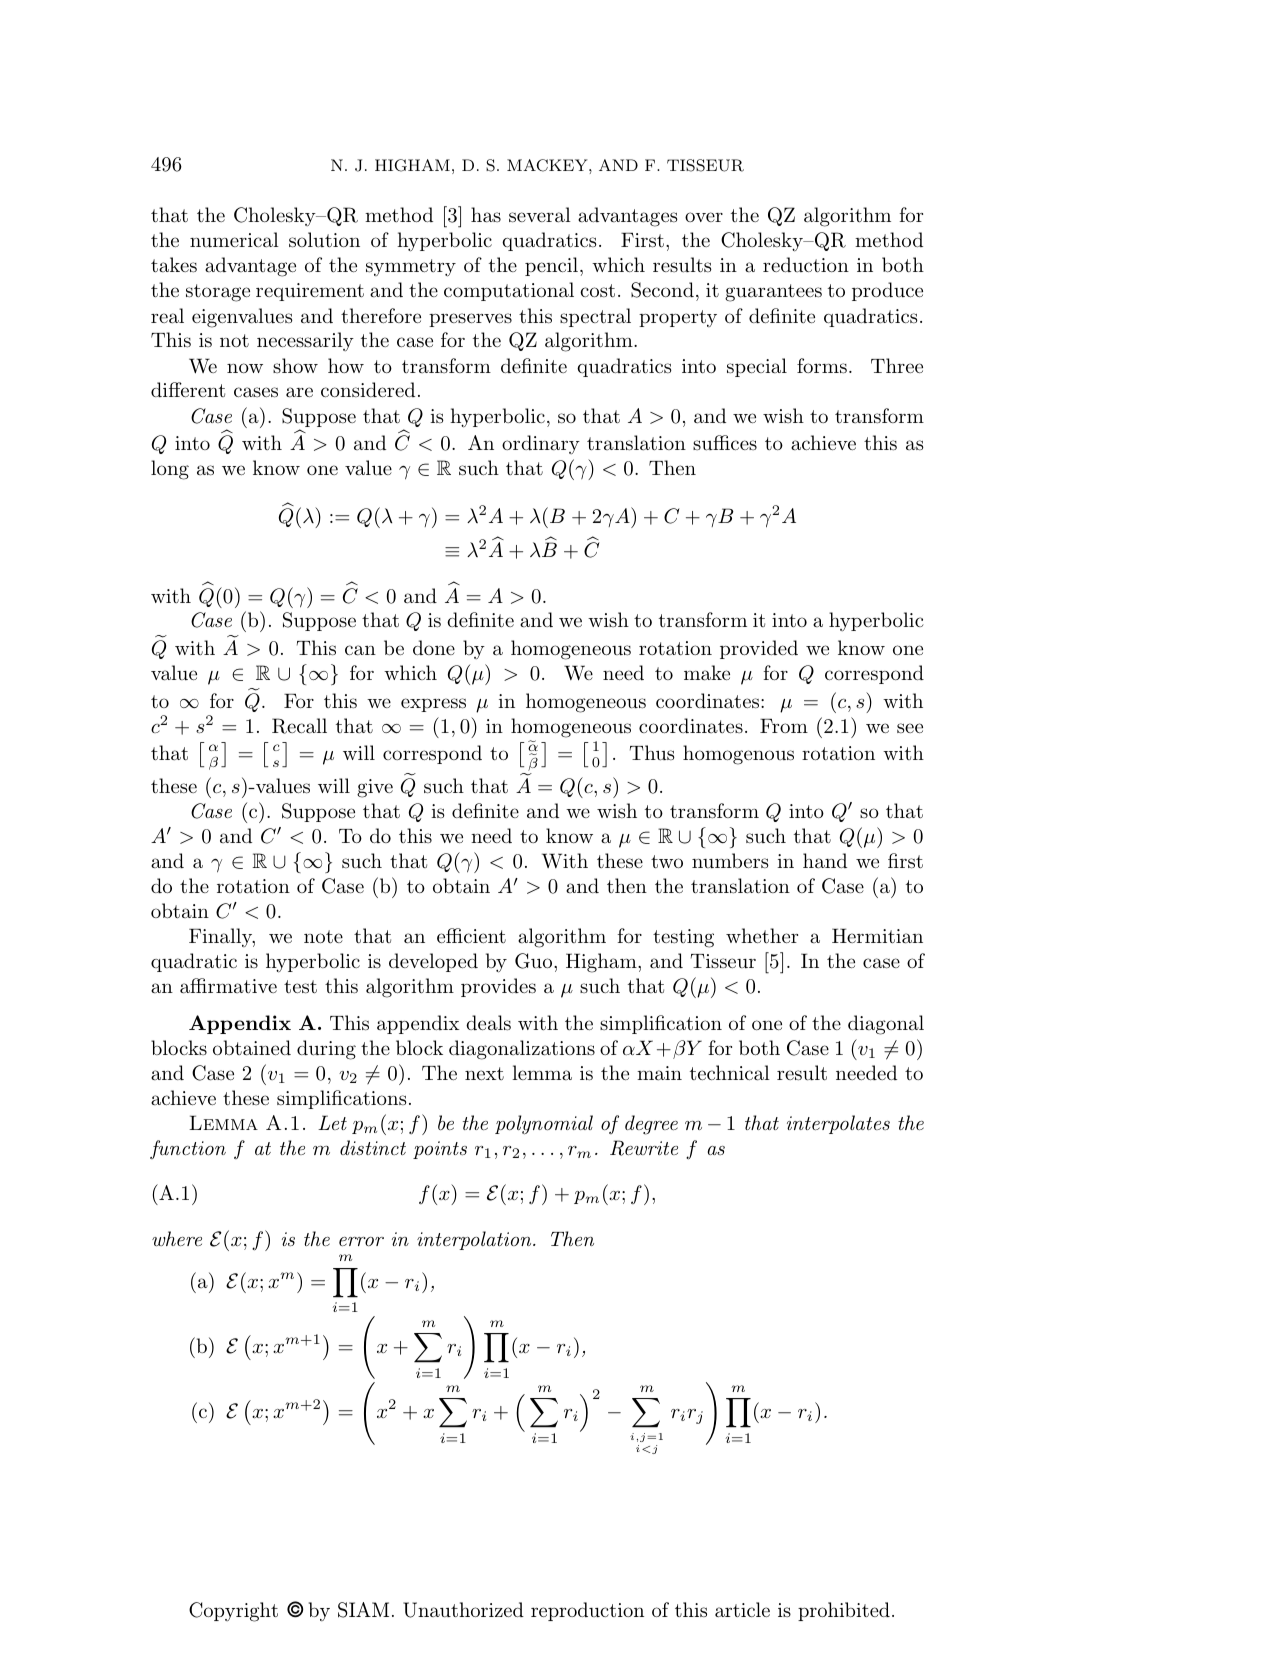 This screenshot has width=1282, height=1659. Describe the element at coordinates (299, 726) in the screenshot. I see `Recall` at that location.
